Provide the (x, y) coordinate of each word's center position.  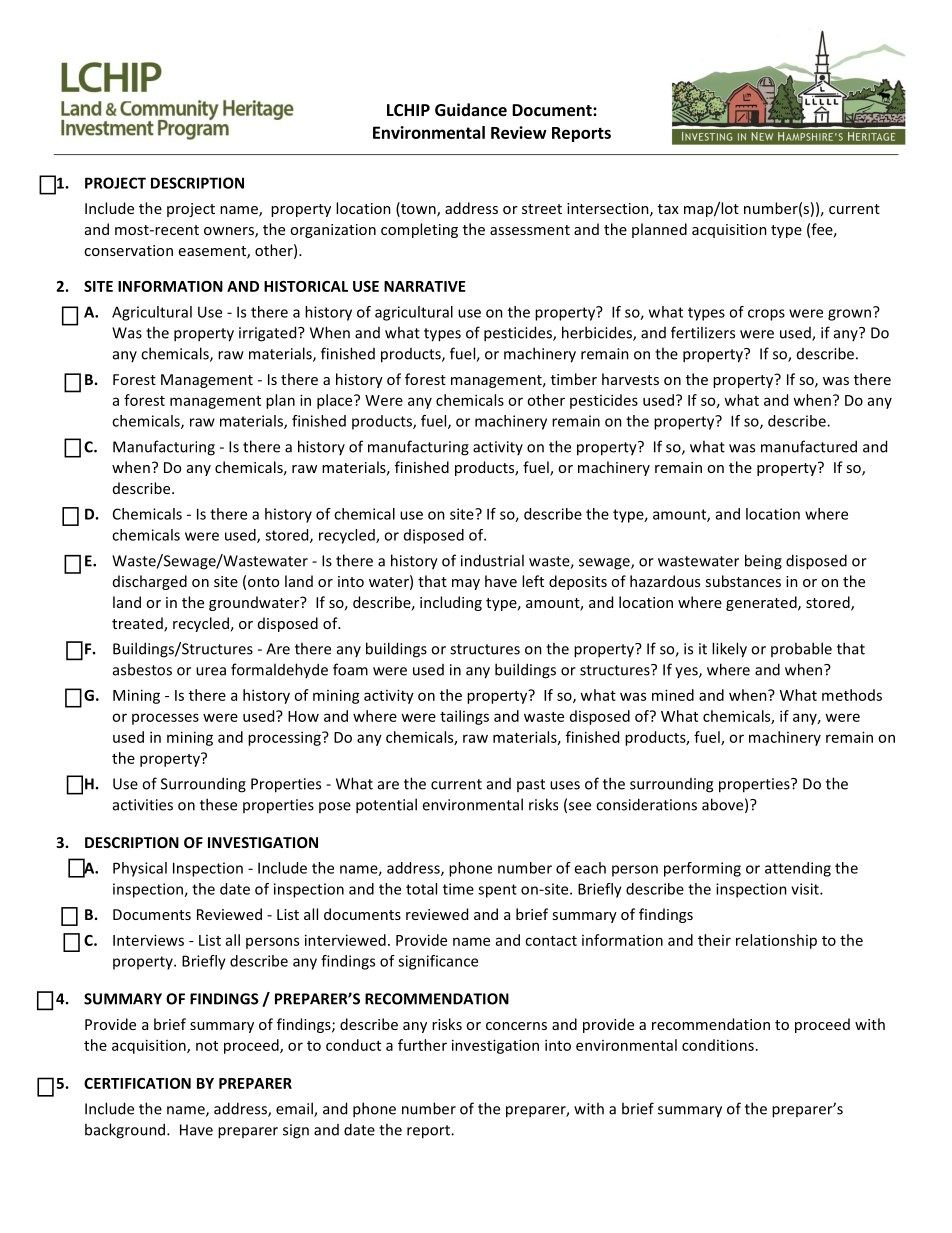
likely (729, 650)
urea (211, 671)
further (422, 1045)
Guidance (471, 109)
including (451, 603)
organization (333, 231)
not (207, 1046)
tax (668, 209)
